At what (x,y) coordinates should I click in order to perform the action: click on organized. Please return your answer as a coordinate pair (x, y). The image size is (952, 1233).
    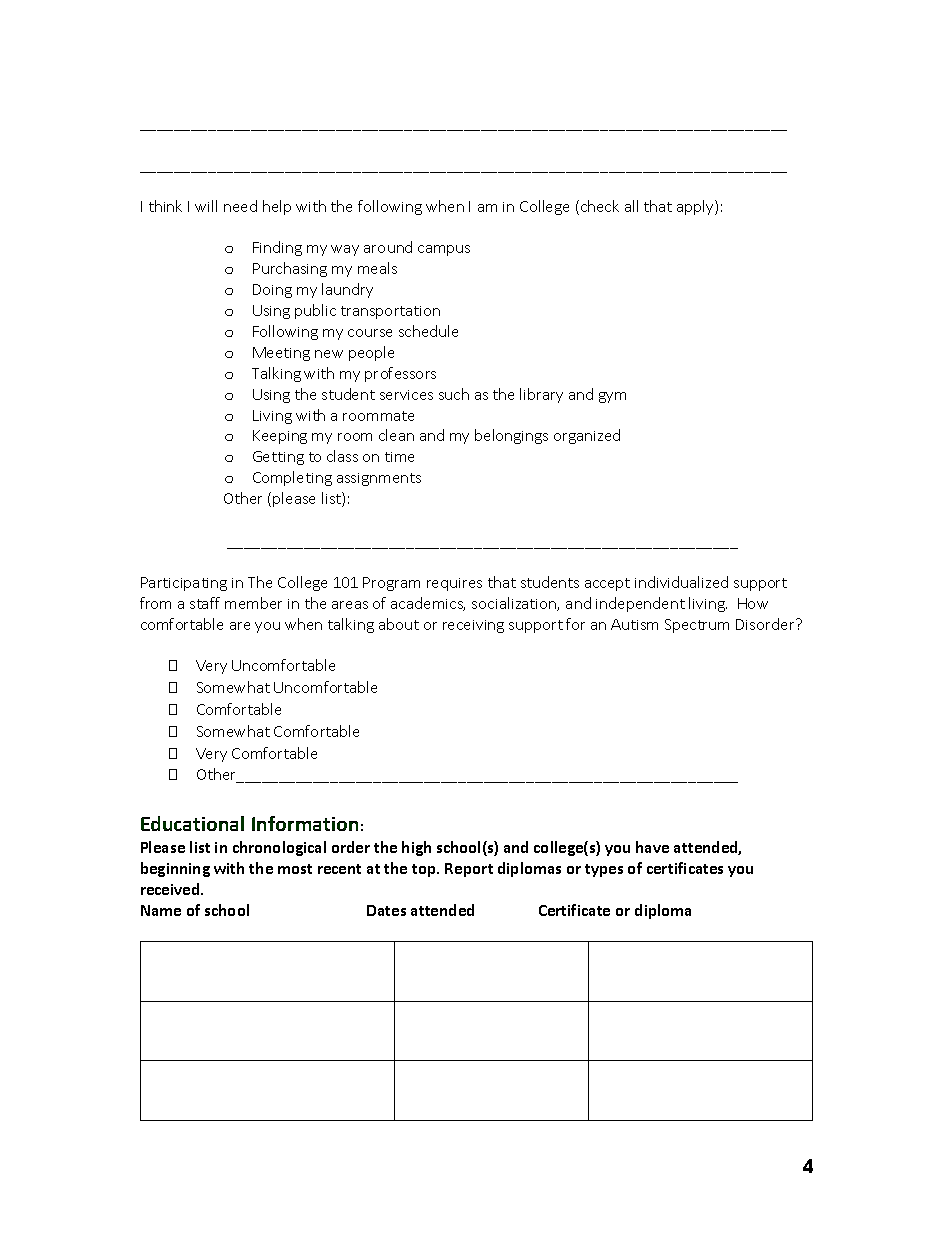
    Looking at the image, I should click on (587, 436).
